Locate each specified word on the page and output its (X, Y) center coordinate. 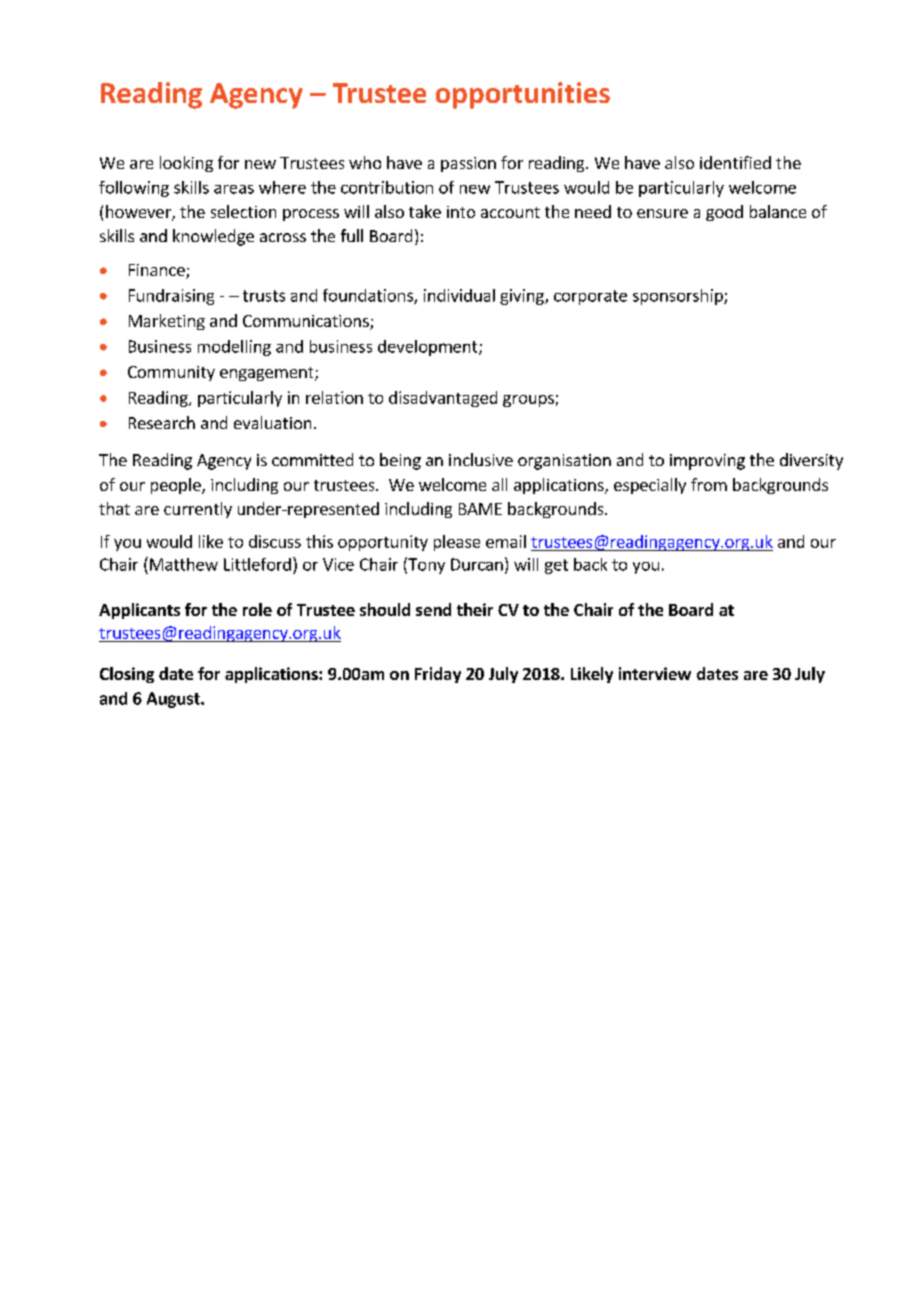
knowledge (213, 237)
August (174, 700)
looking (186, 164)
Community (171, 373)
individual (459, 295)
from (709, 484)
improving (707, 462)
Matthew (184, 564)
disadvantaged (443, 399)
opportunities (523, 95)
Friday (438, 675)
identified (735, 162)
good (724, 213)
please (457, 543)
